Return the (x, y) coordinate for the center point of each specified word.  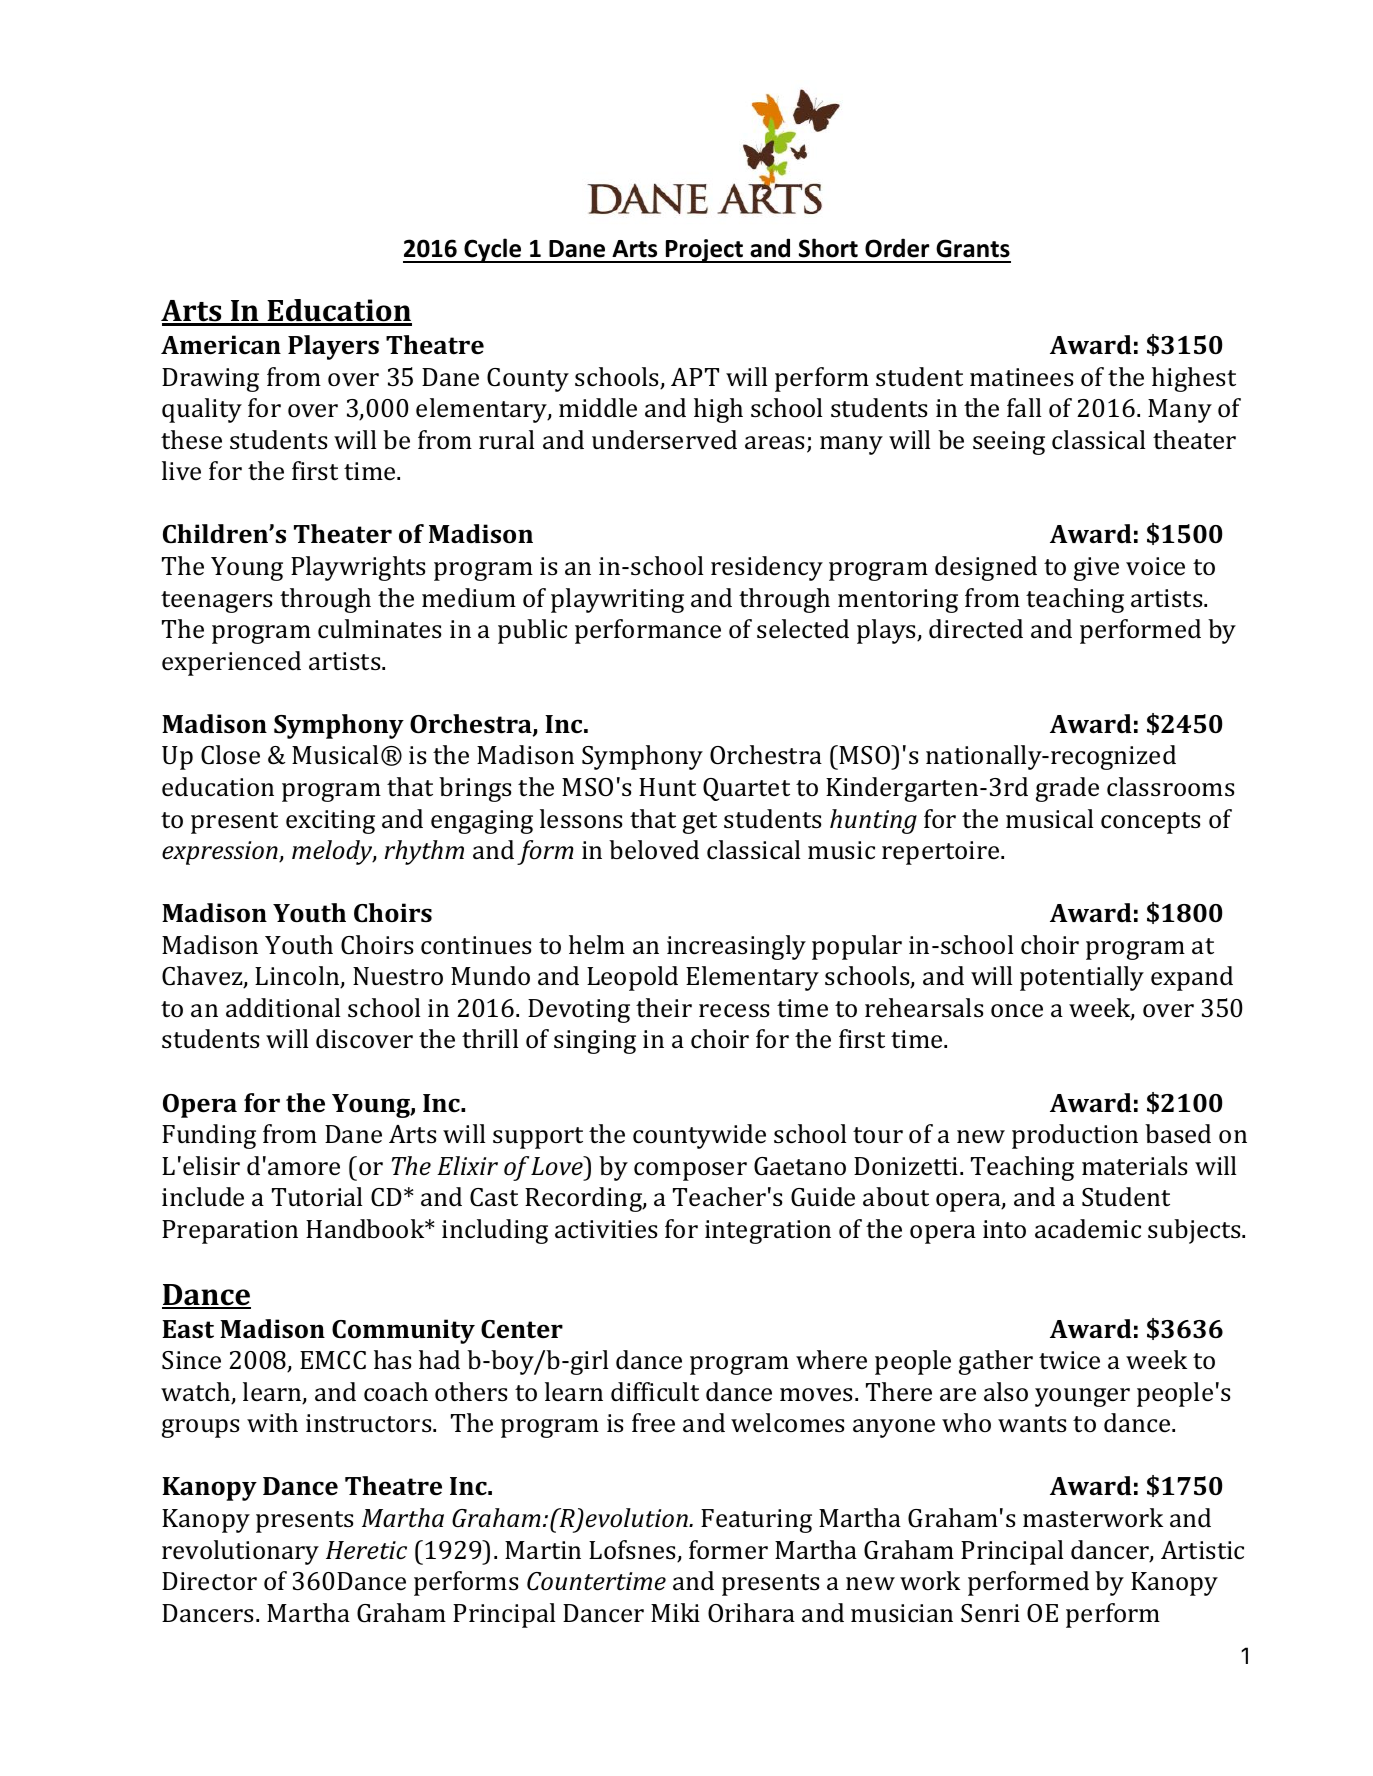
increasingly (736, 947)
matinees (1021, 377)
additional (283, 1008)
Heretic (366, 1550)
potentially (1082, 978)
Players (333, 347)
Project (704, 251)
